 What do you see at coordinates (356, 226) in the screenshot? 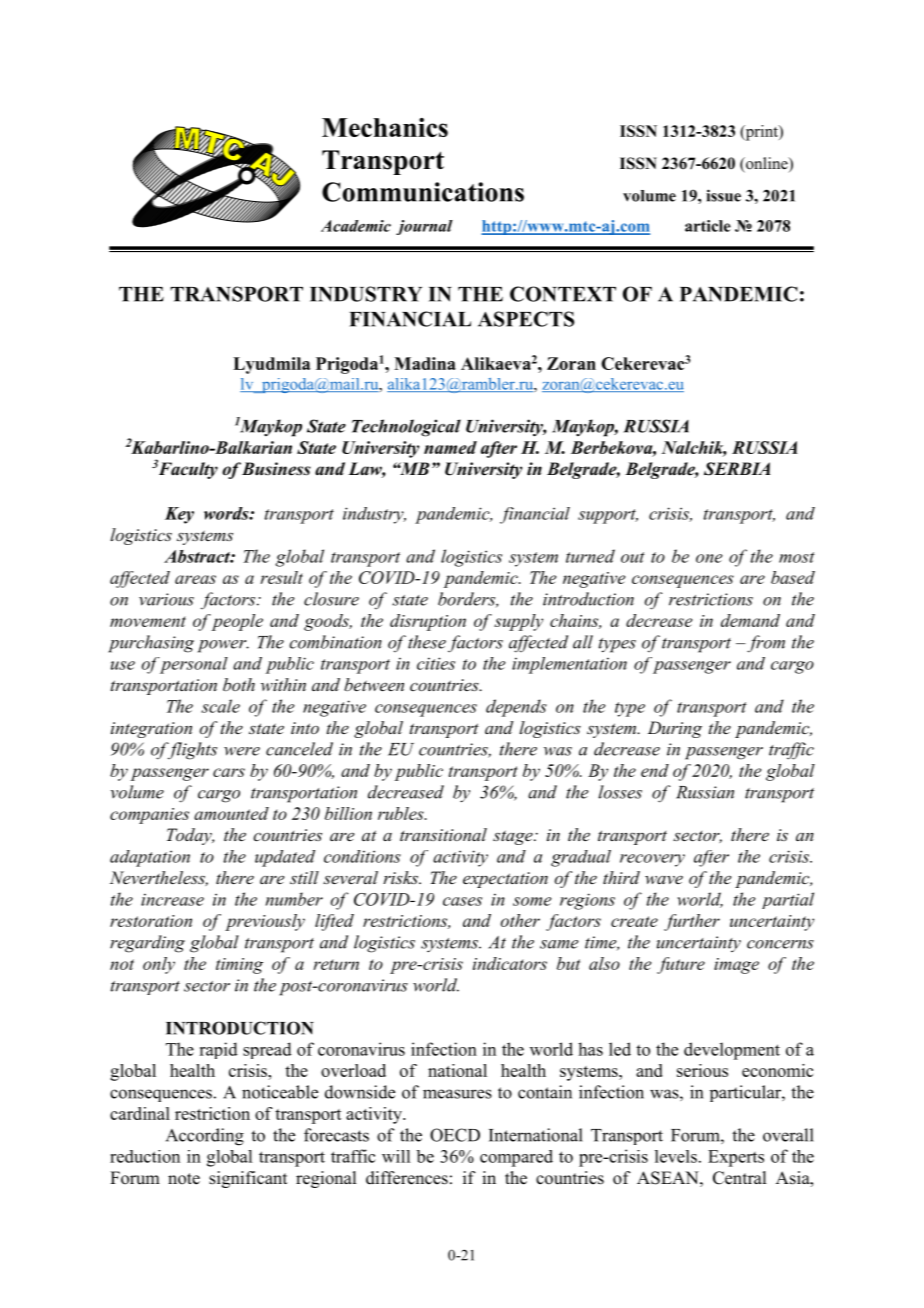
I see `Academic` at bounding box center [356, 226].
